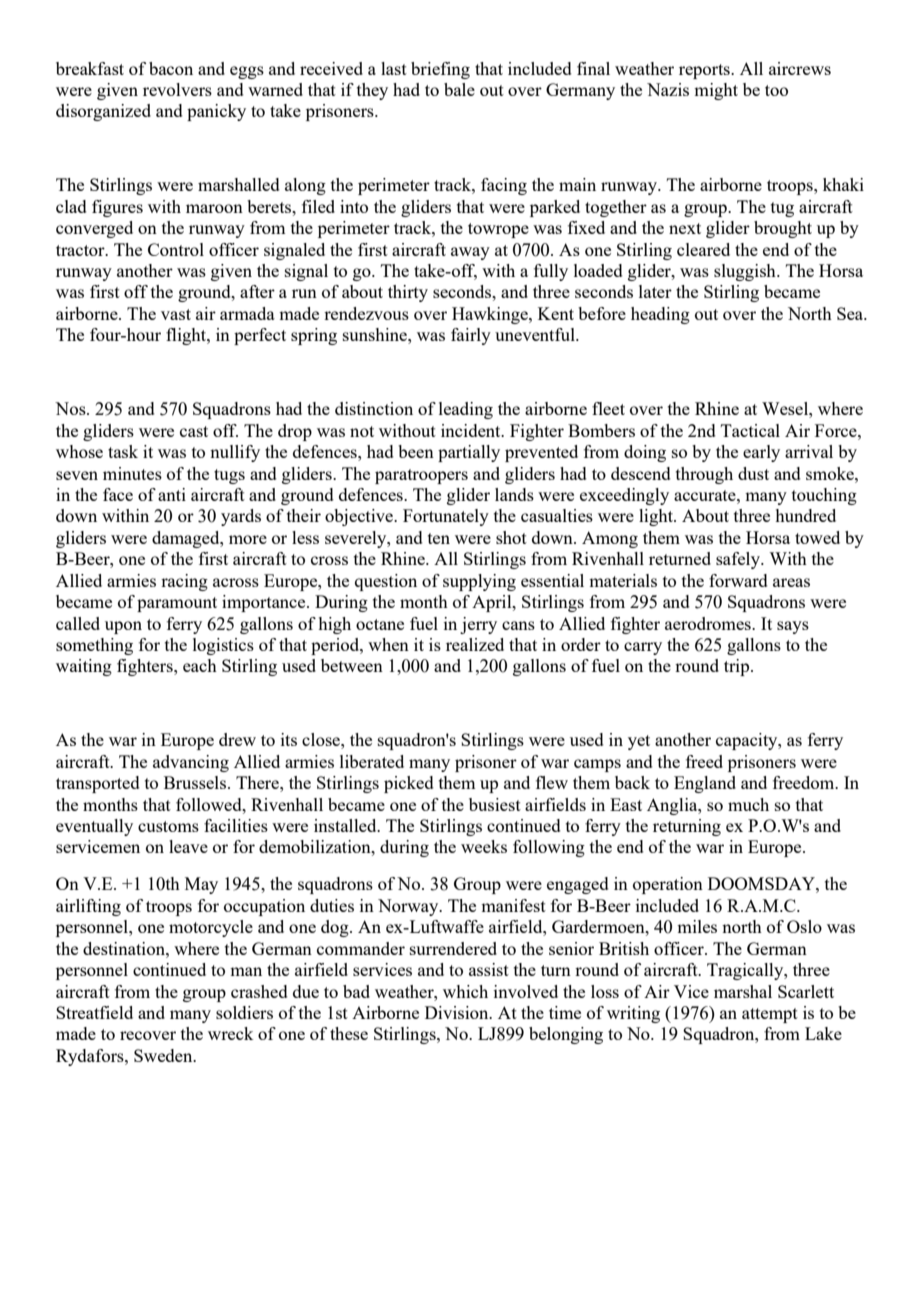  I want to click on Sweden, so click(164, 1055).
